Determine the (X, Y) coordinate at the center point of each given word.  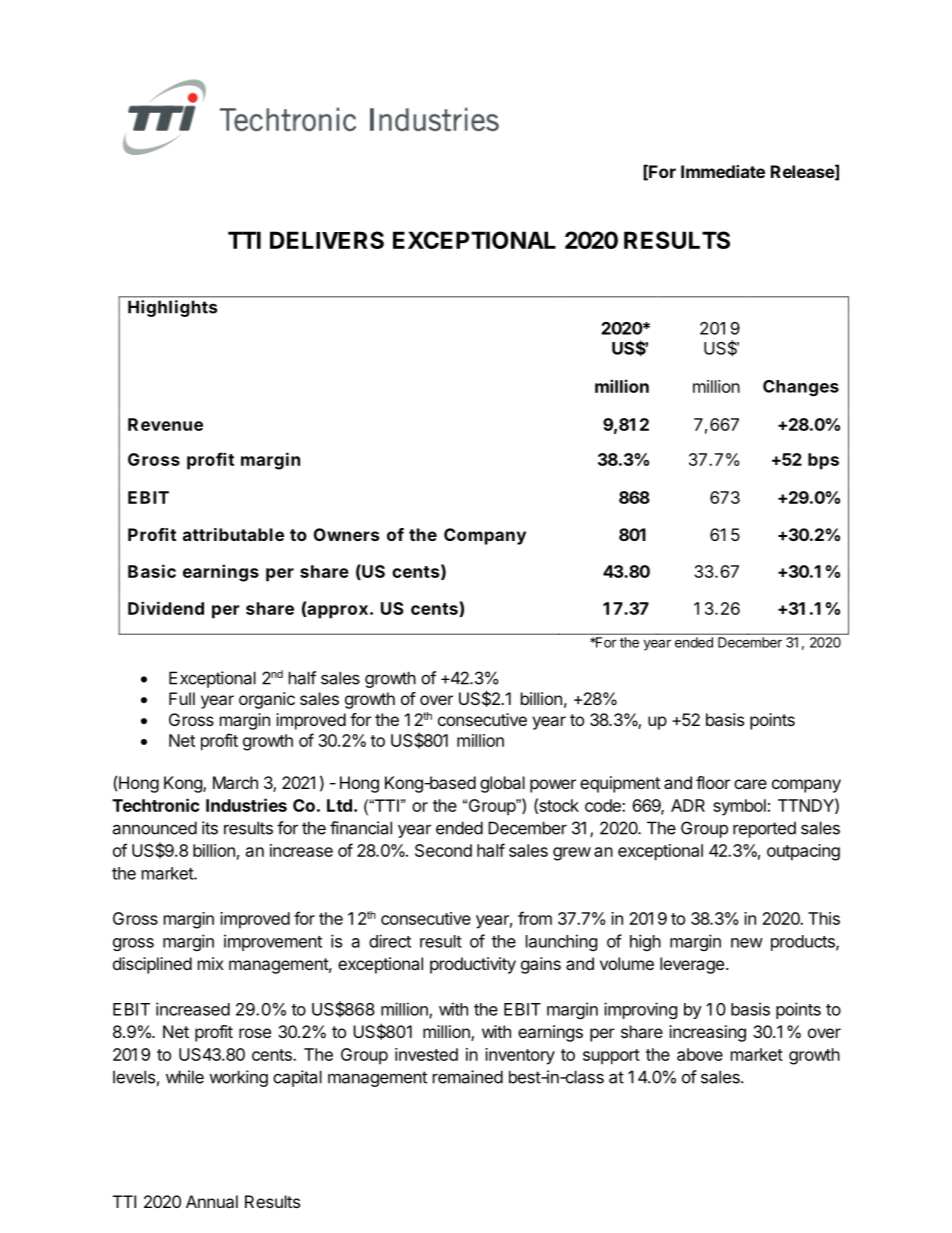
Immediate (723, 171)
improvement (273, 942)
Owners (346, 534)
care (750, 784)
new (747, 943)
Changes (801, 388)
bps (823, 461)
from (535, 918)
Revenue (165, 424)
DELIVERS (327, 240)
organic (267, 700)
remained (468, 1077)
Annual (212, 1201)
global (502, 784)
